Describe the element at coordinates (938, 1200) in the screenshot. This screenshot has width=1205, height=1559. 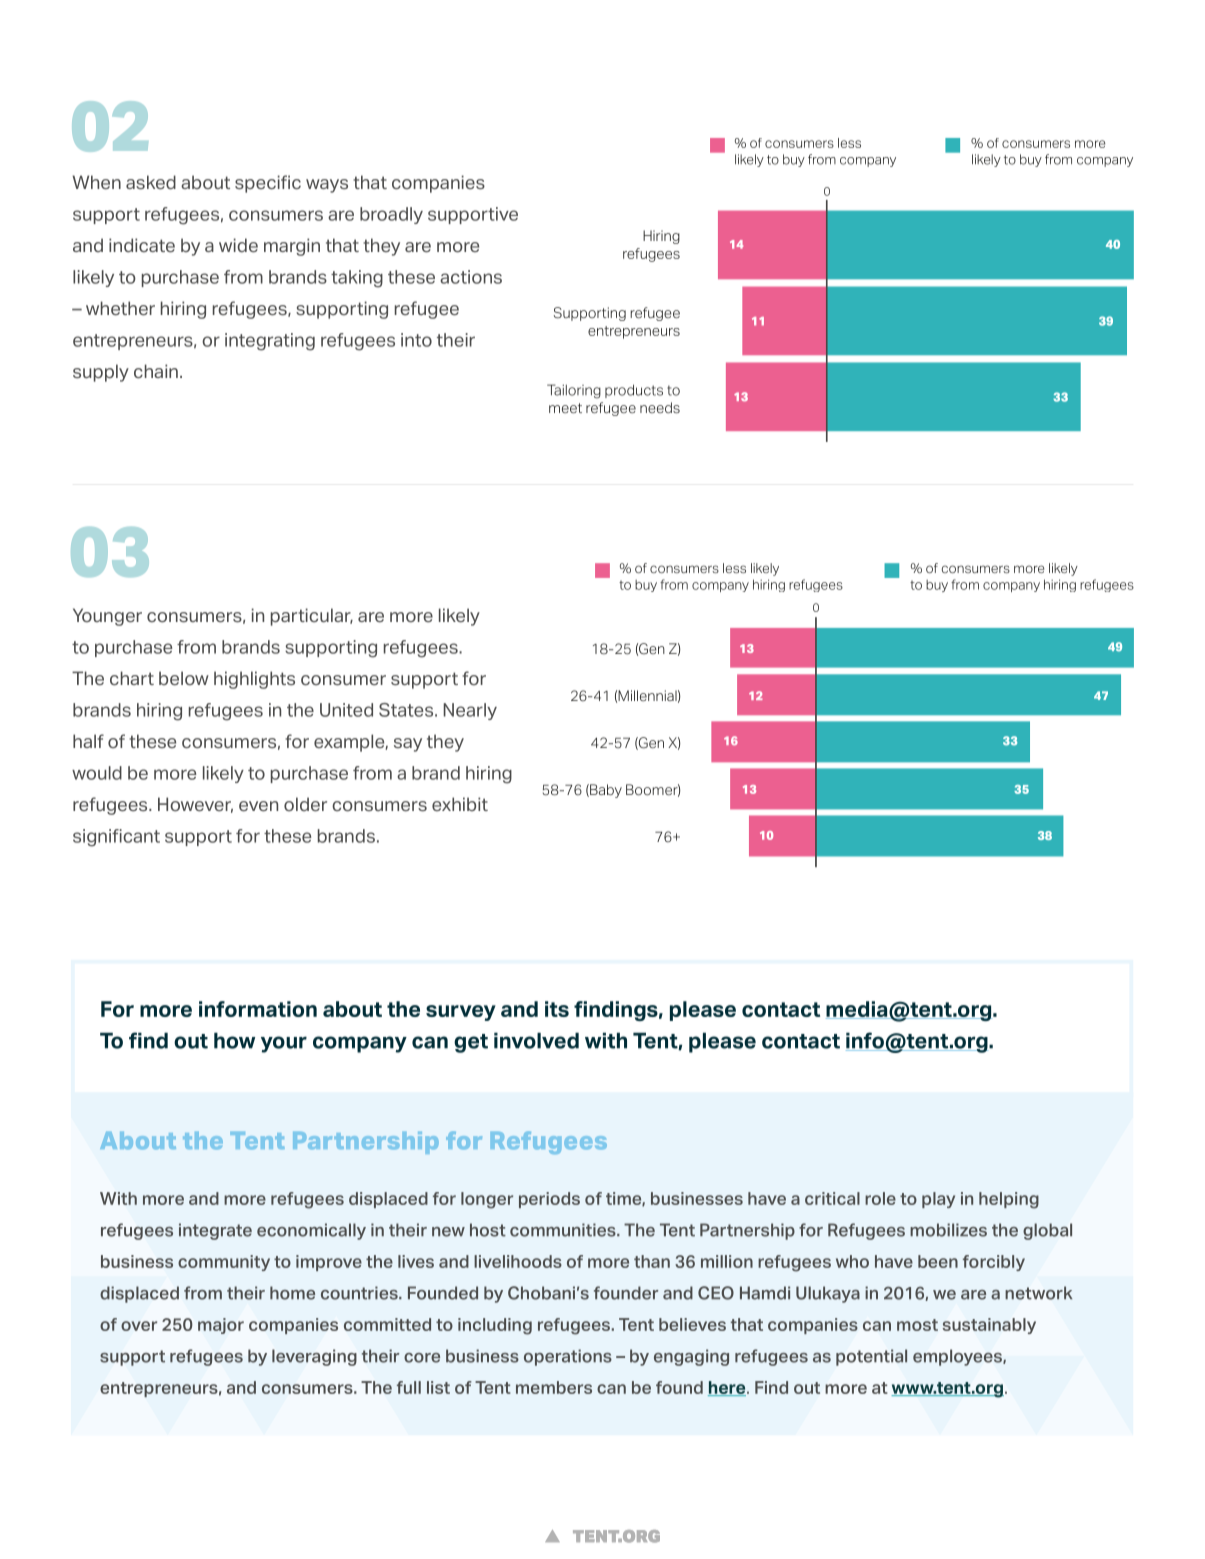
I see `play` at that location.
